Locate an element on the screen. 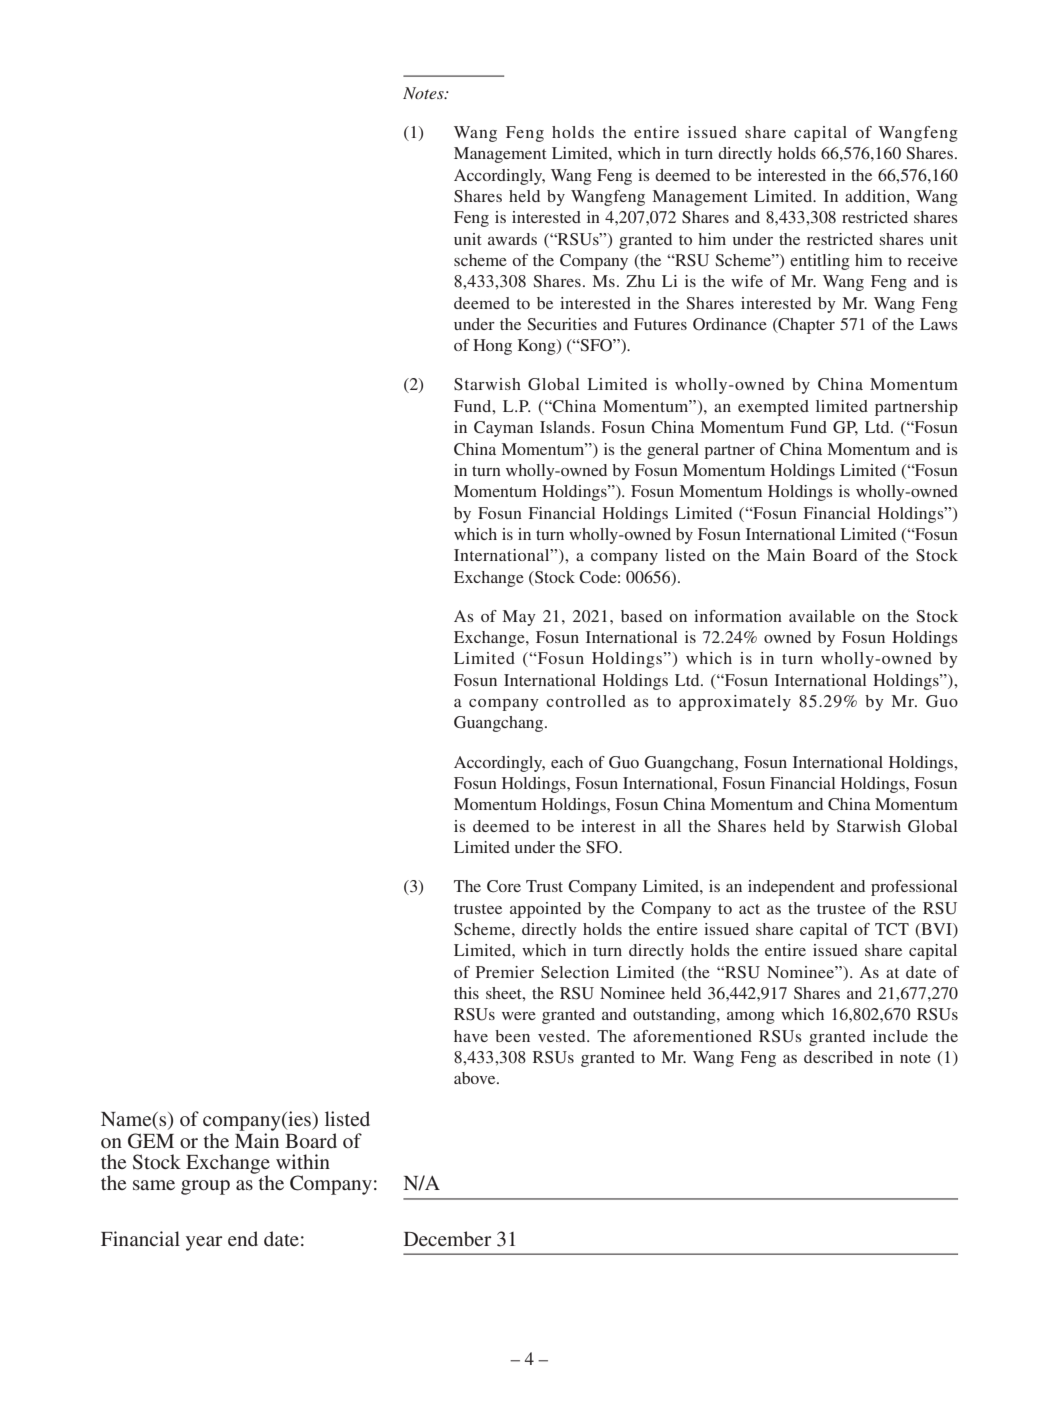  December is located at coordinates (448, 1239).
